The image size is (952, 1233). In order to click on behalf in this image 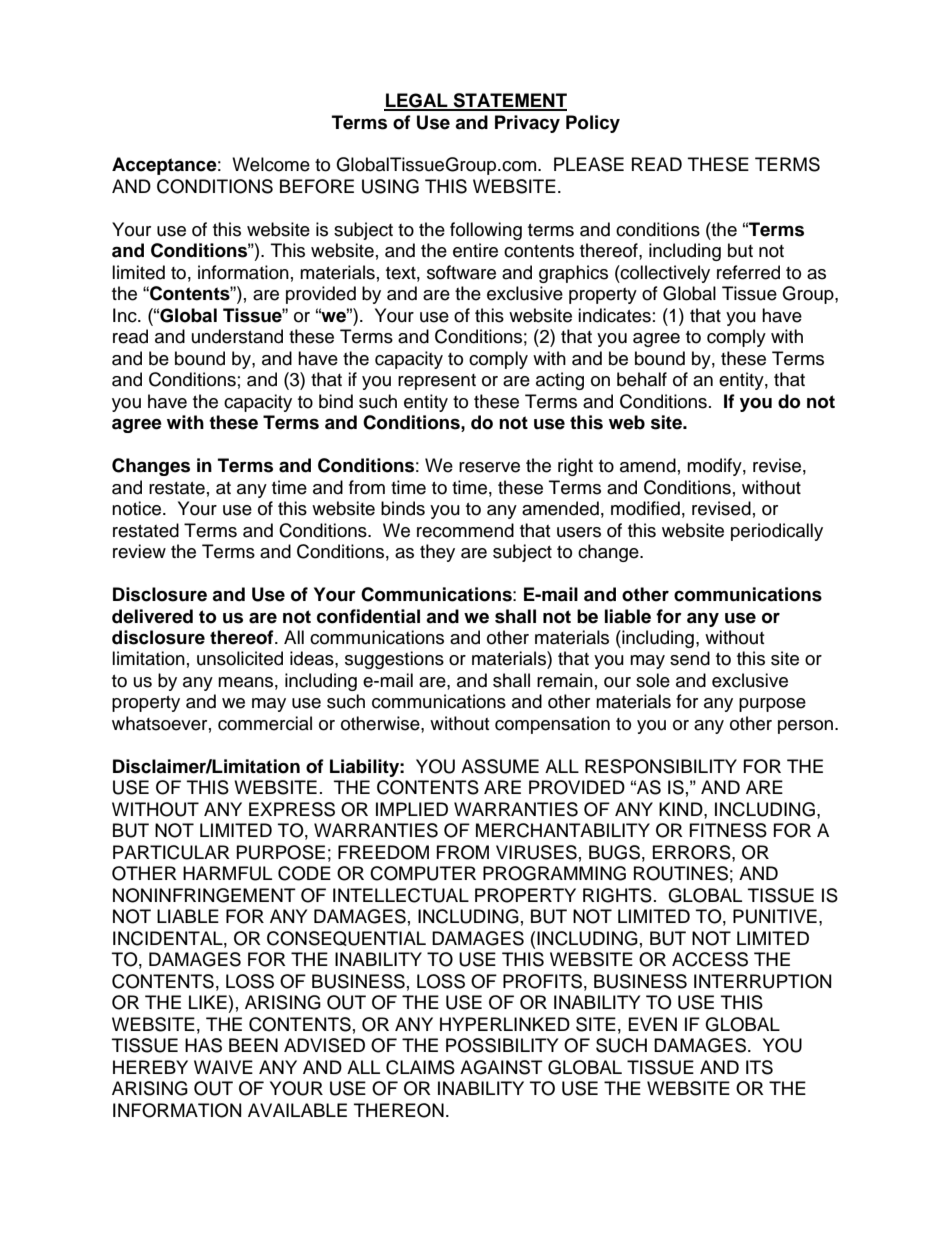, I will do `click(642, 379)`.
